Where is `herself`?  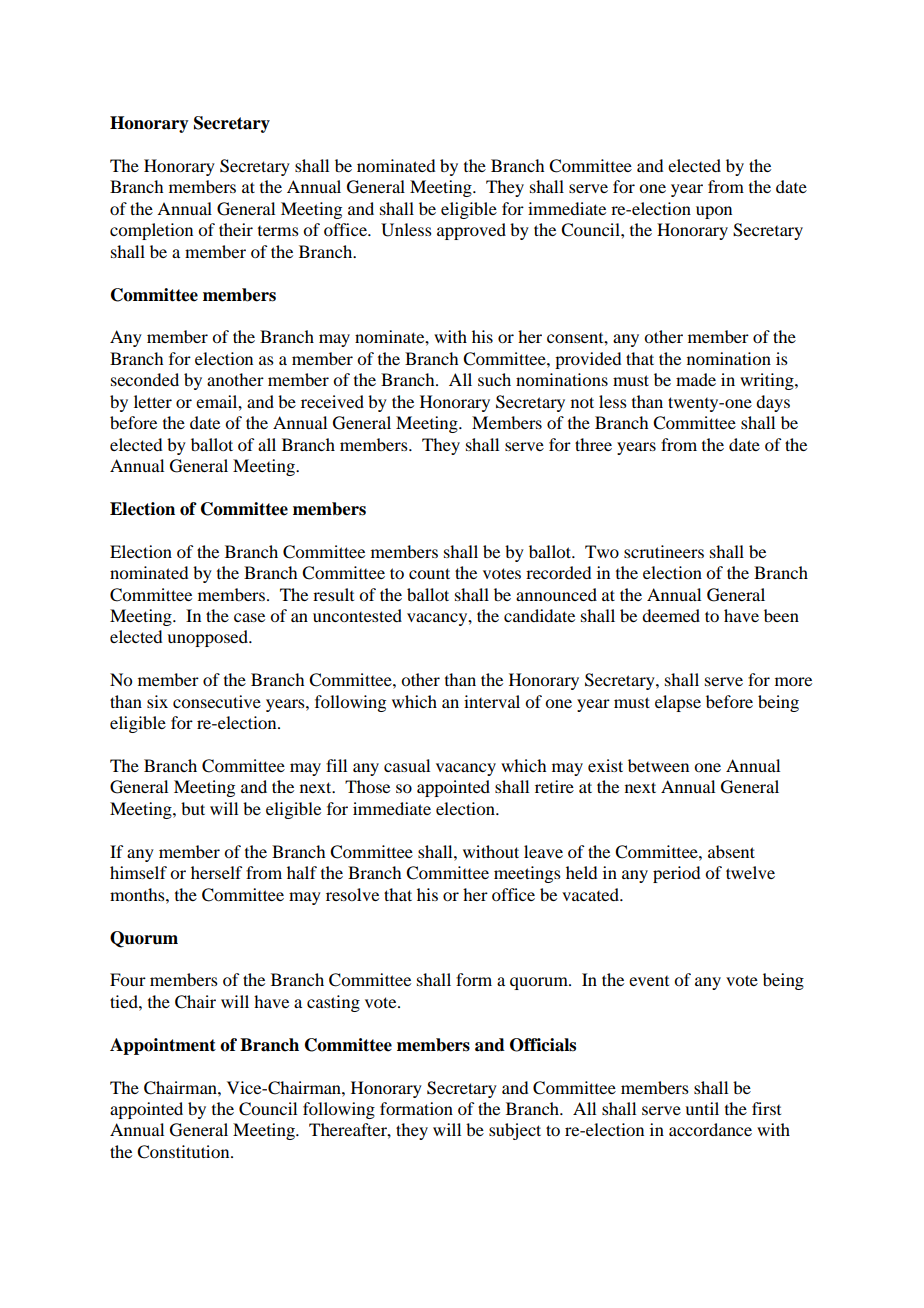
herself is located at coordinates (216, 872).
